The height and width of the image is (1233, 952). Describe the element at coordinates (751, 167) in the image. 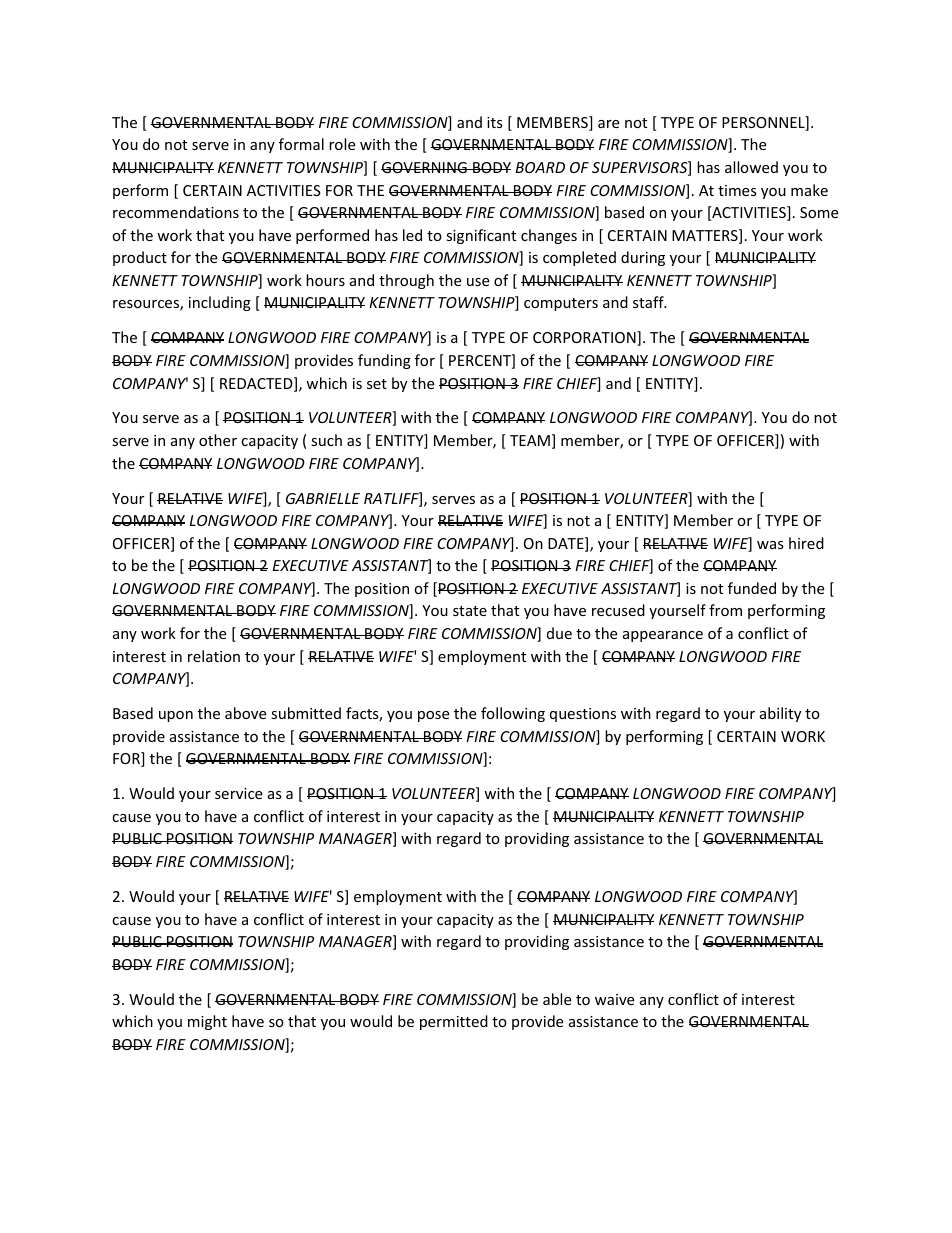

I see `allowed` at that location.
